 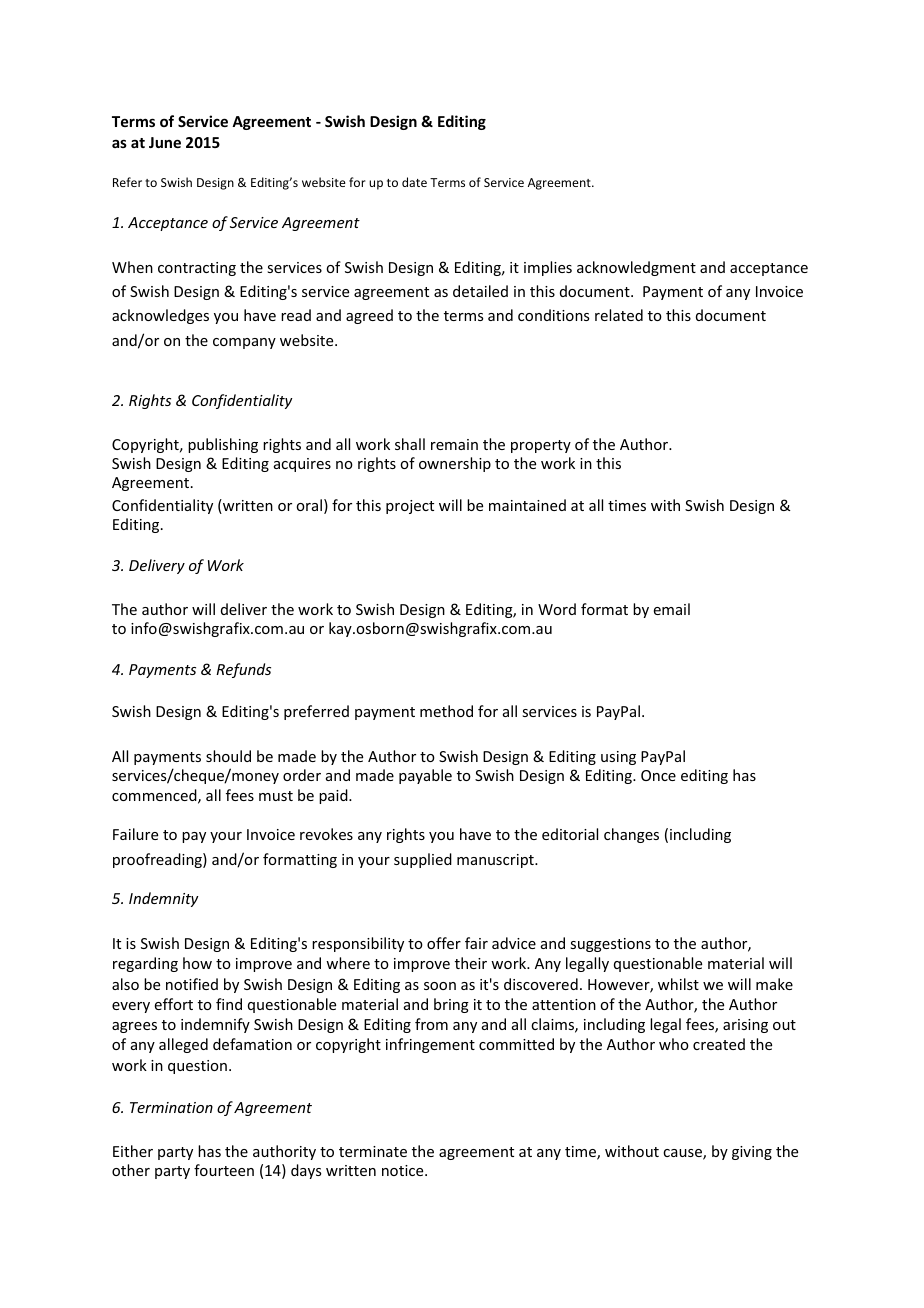 What do you see at coordinates (165, 142) in the screenshot?
I see `June` at bounding box center [165, 142].
